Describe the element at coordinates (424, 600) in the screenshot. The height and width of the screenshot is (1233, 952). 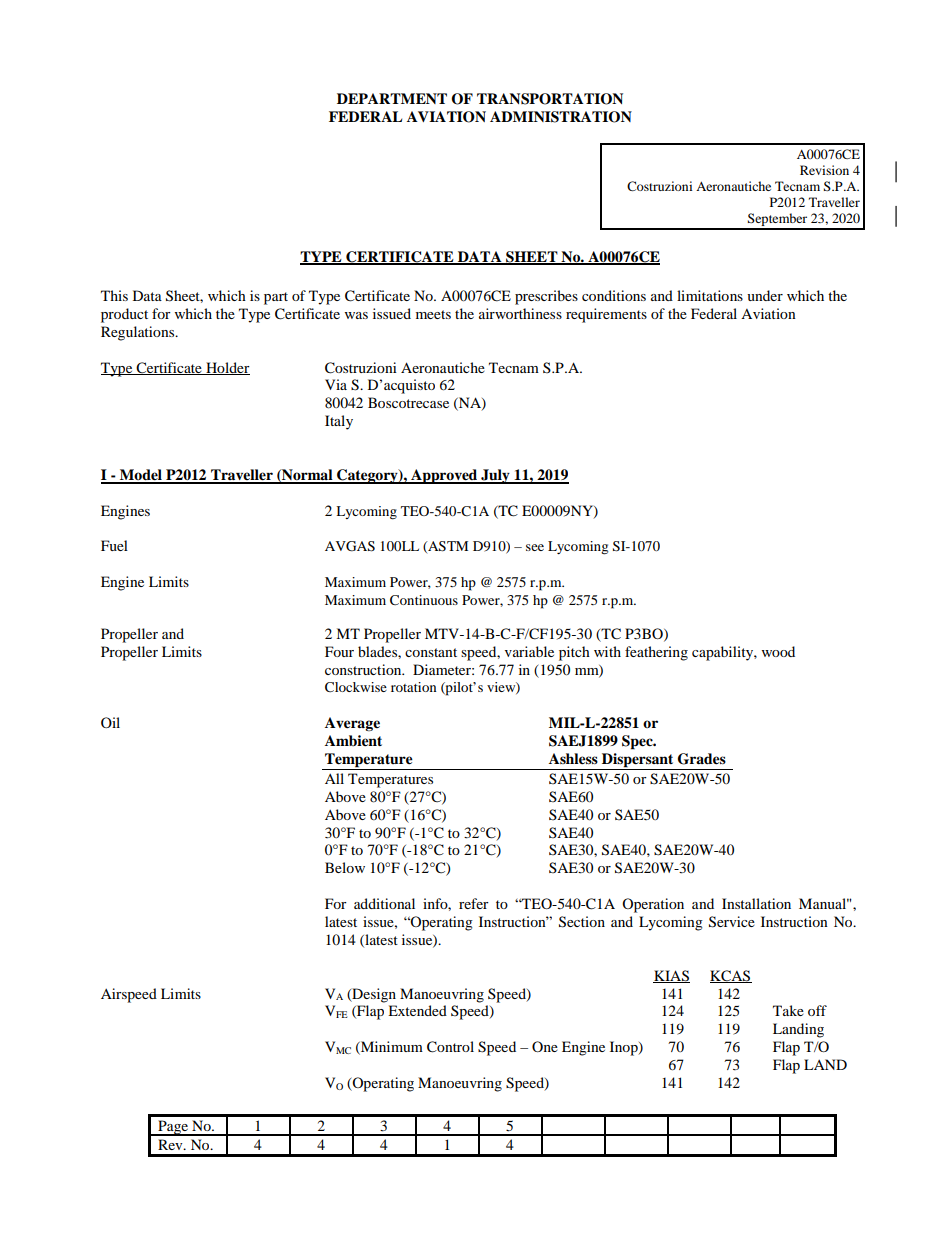
I see `Continuous` at that location.
